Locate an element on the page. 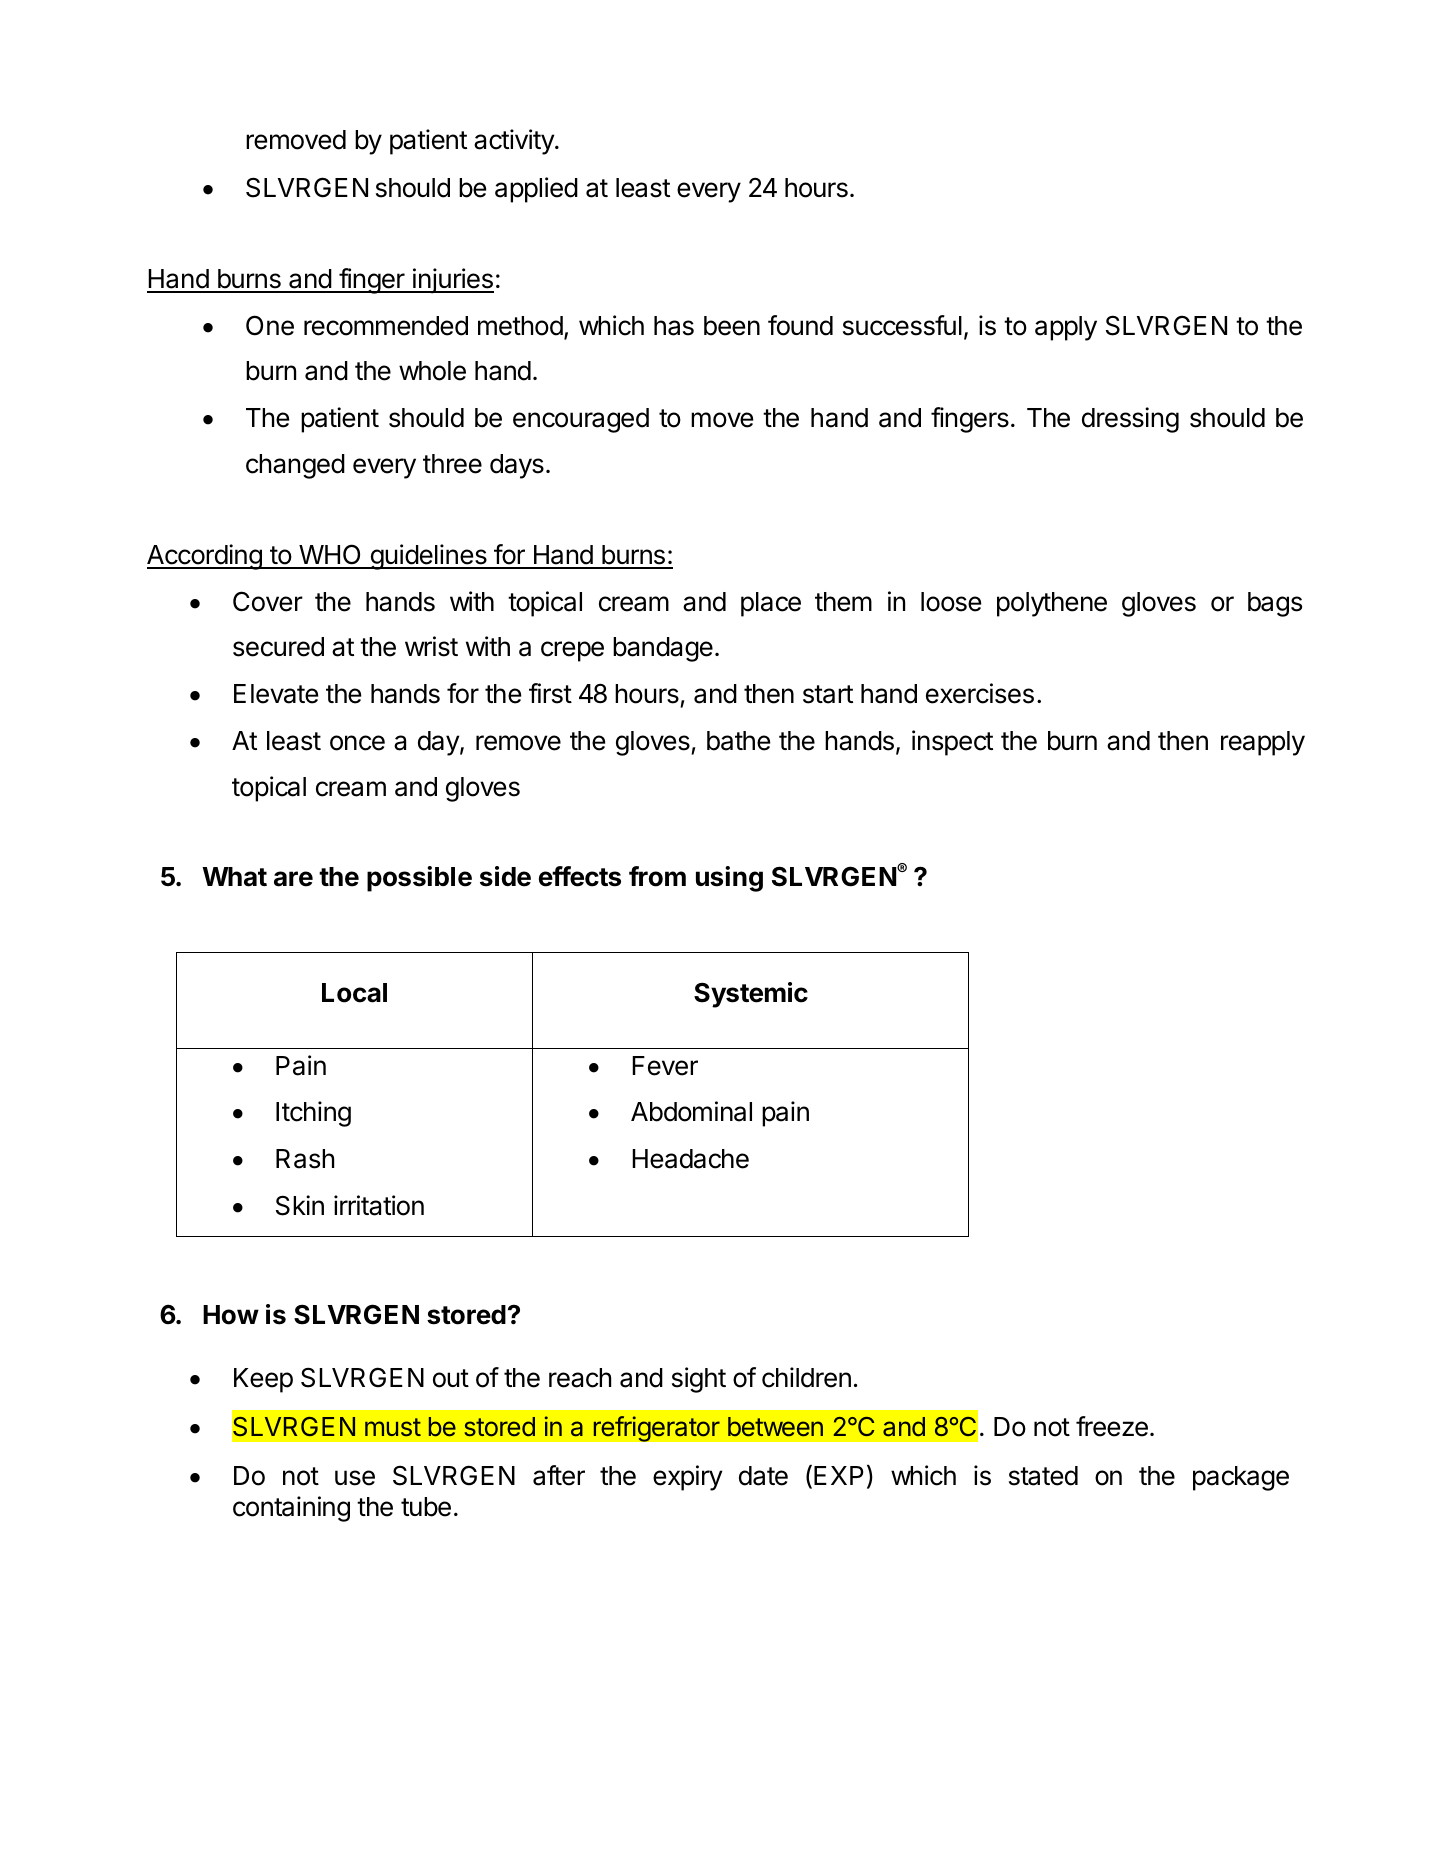 This image has height=1874, width=1448. use is located at coordinates (355, 1478).
